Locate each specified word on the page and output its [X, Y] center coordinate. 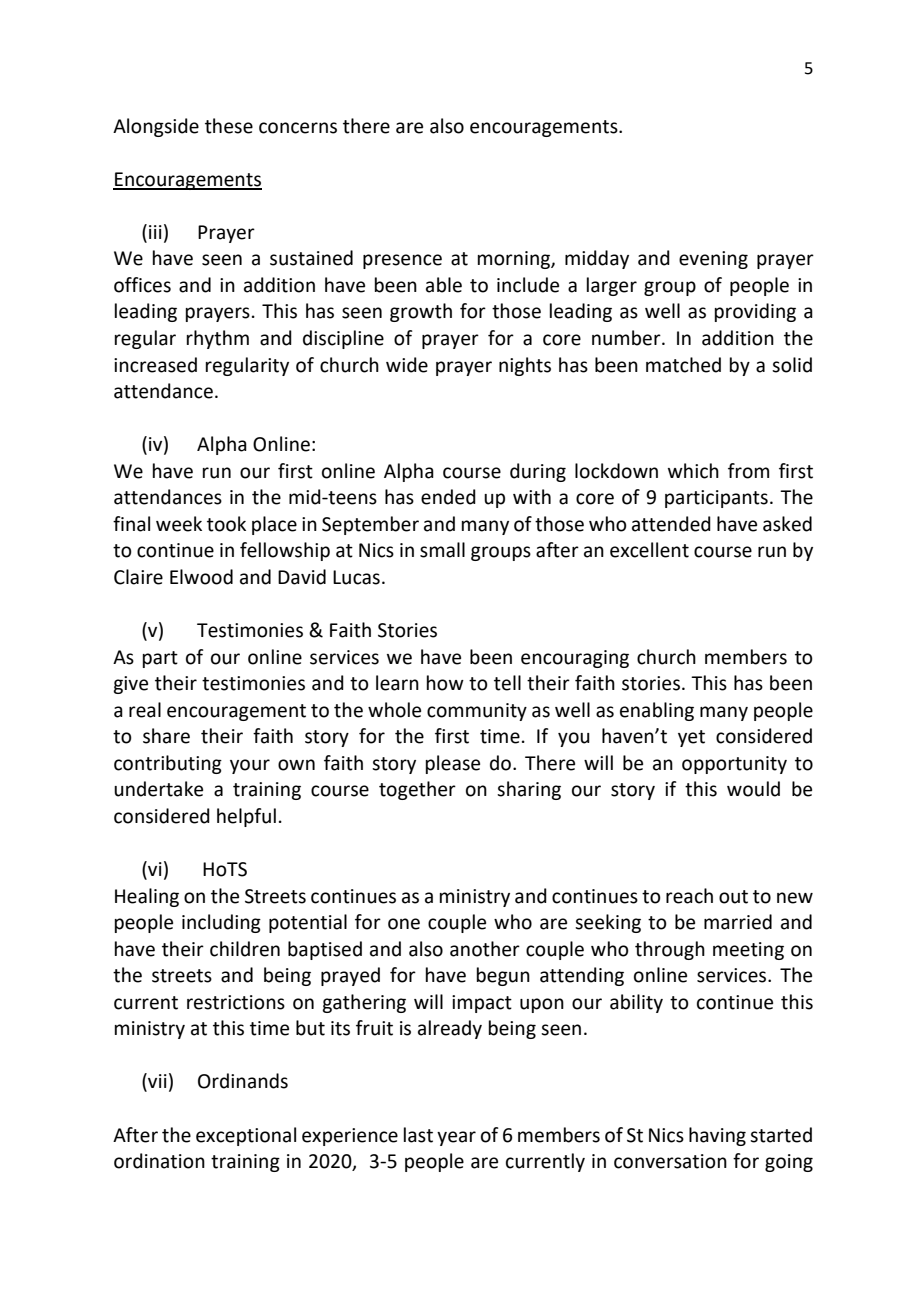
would [753, 789]
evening [713, 260]
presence [402, 261]
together [417, 790]
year [456, 1138]
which [693, 471]
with [532, 497]
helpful [246, 817]
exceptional [246, 1136]
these [229, 126]
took [226, 524]
